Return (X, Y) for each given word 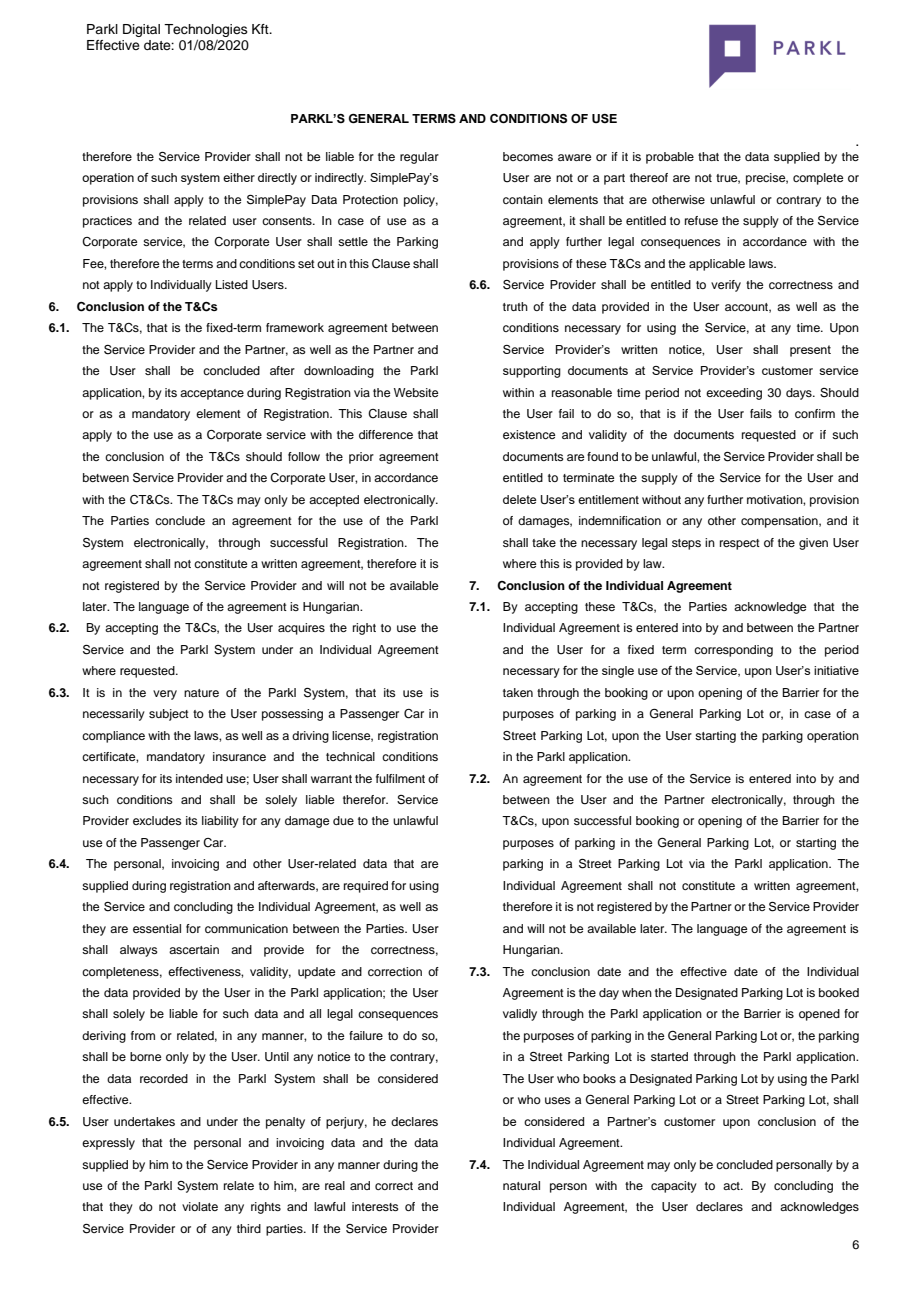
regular (419, 158)
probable (670, 158)
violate (200, 1206)
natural (521, 1185)
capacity (674, 1187)
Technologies (206, 32)
